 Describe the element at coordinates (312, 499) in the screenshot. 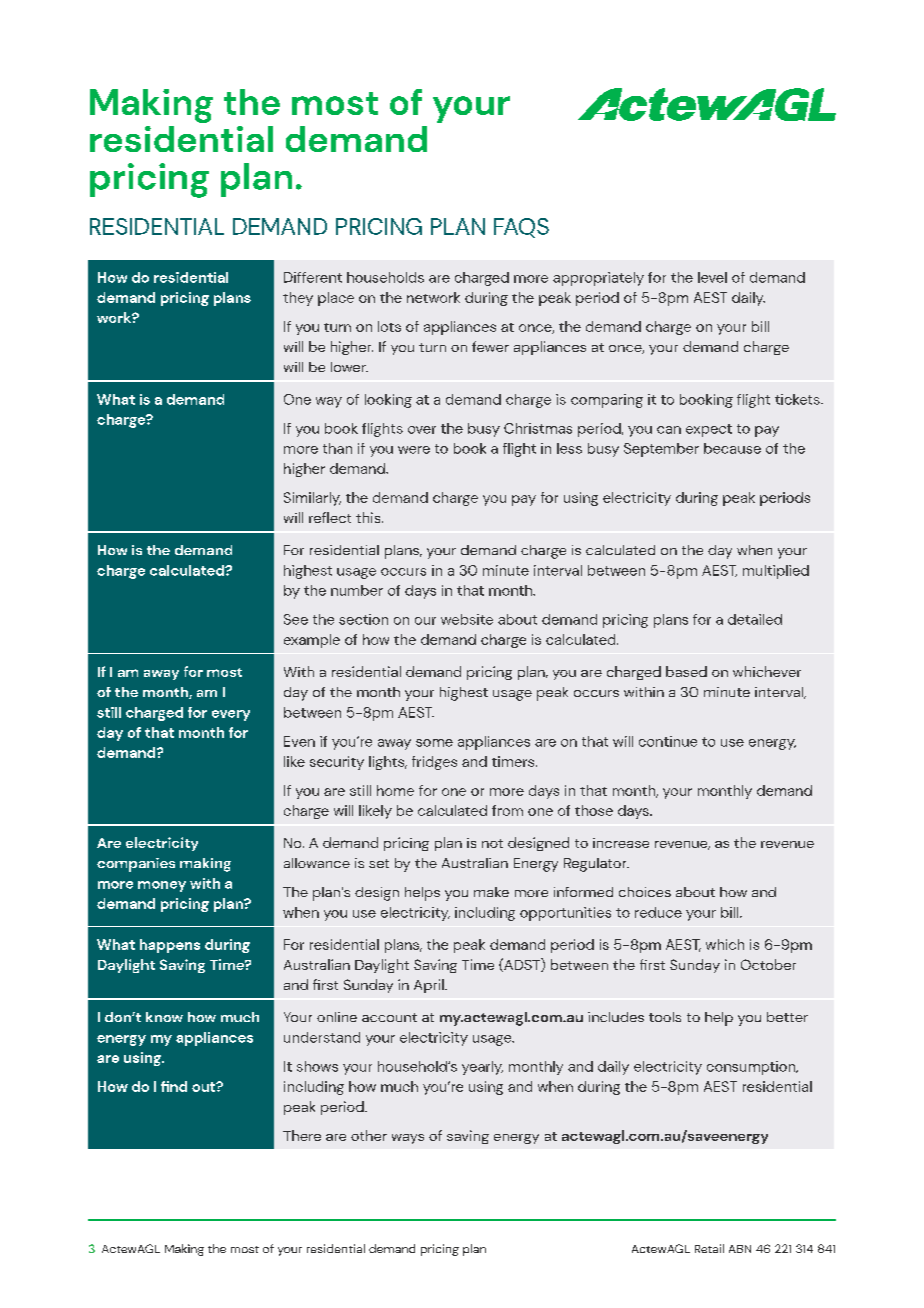

I see `Similarly` at that location.
